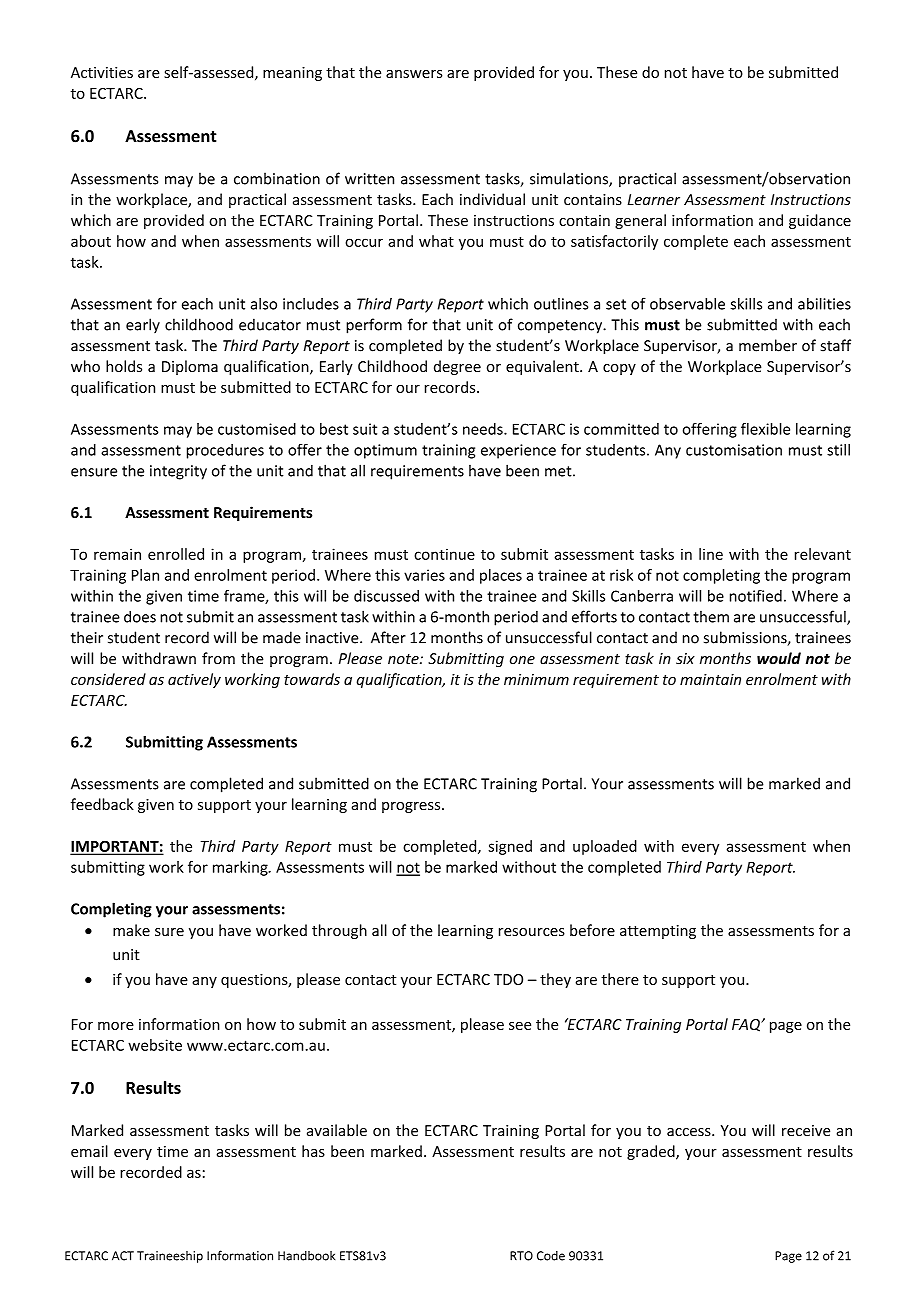 The height and width of the image is (1308, 924). What do you see at coordinates (102, 72) in the image?
I see `Activities` at bounding box center [102, 72].
